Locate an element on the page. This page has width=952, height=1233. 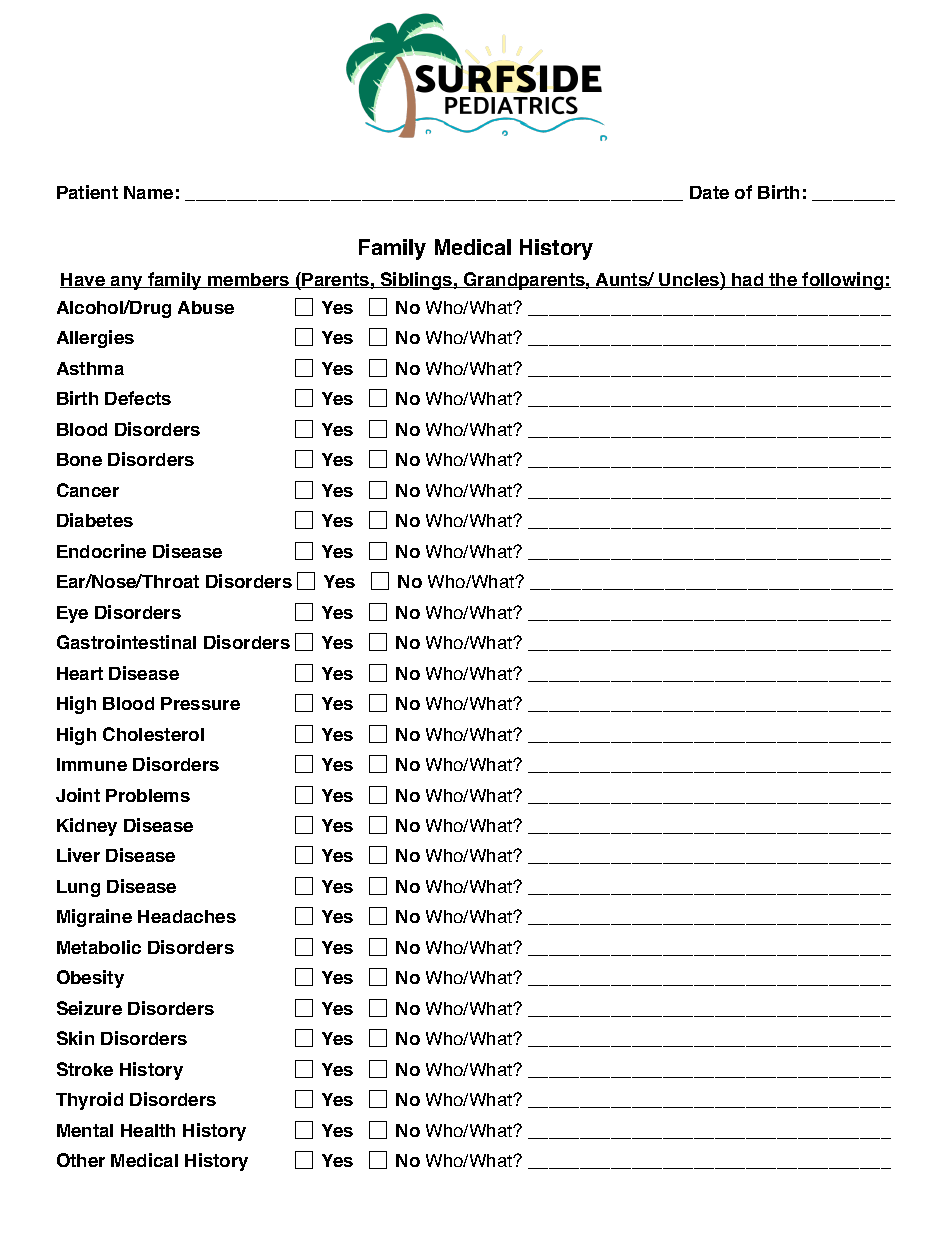
Gastrointestinal is located at coordinates (126, 642).
